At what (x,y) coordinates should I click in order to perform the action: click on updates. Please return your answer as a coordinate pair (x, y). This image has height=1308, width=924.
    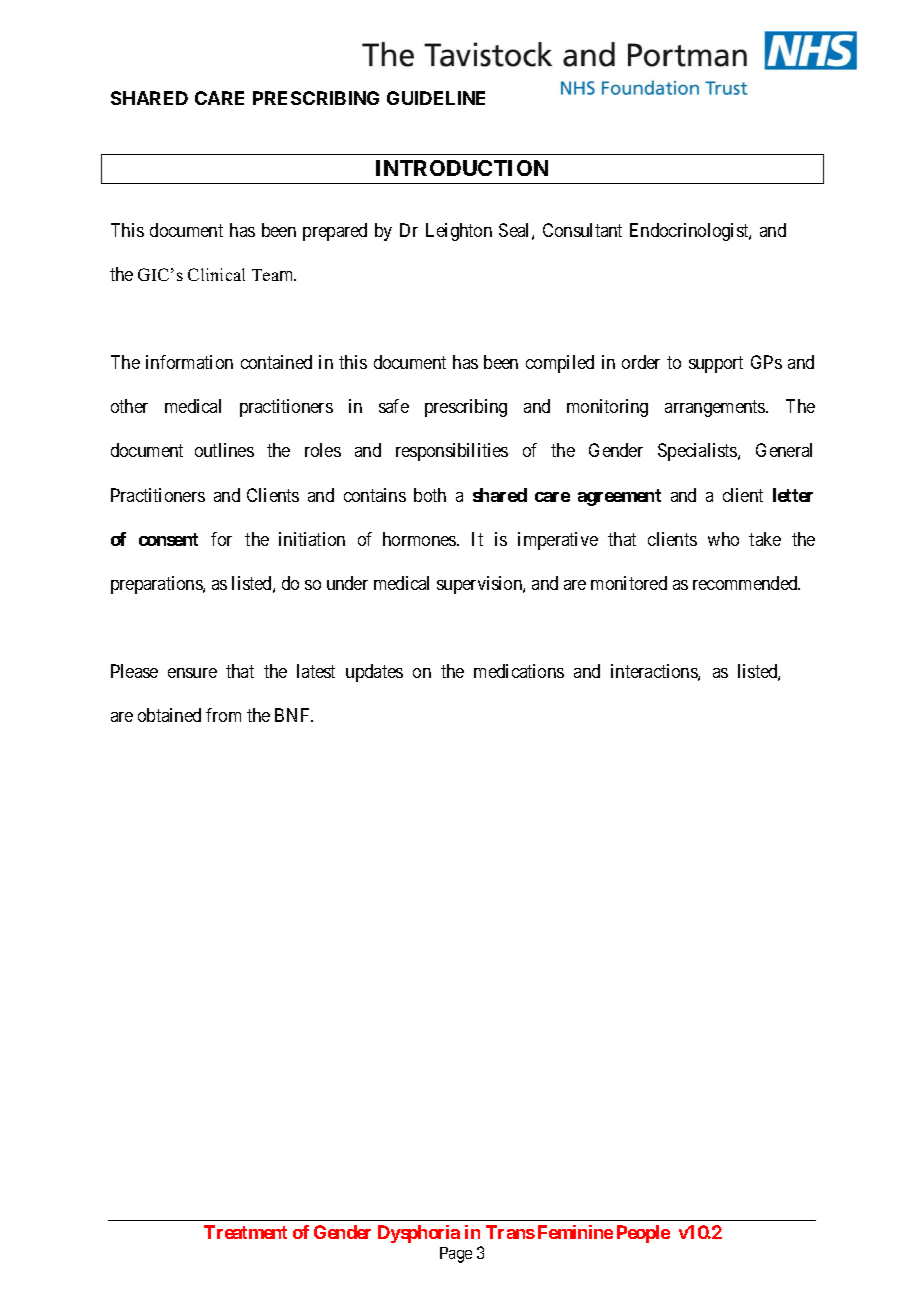
    Looking at the image, I should click on (374, 673).
